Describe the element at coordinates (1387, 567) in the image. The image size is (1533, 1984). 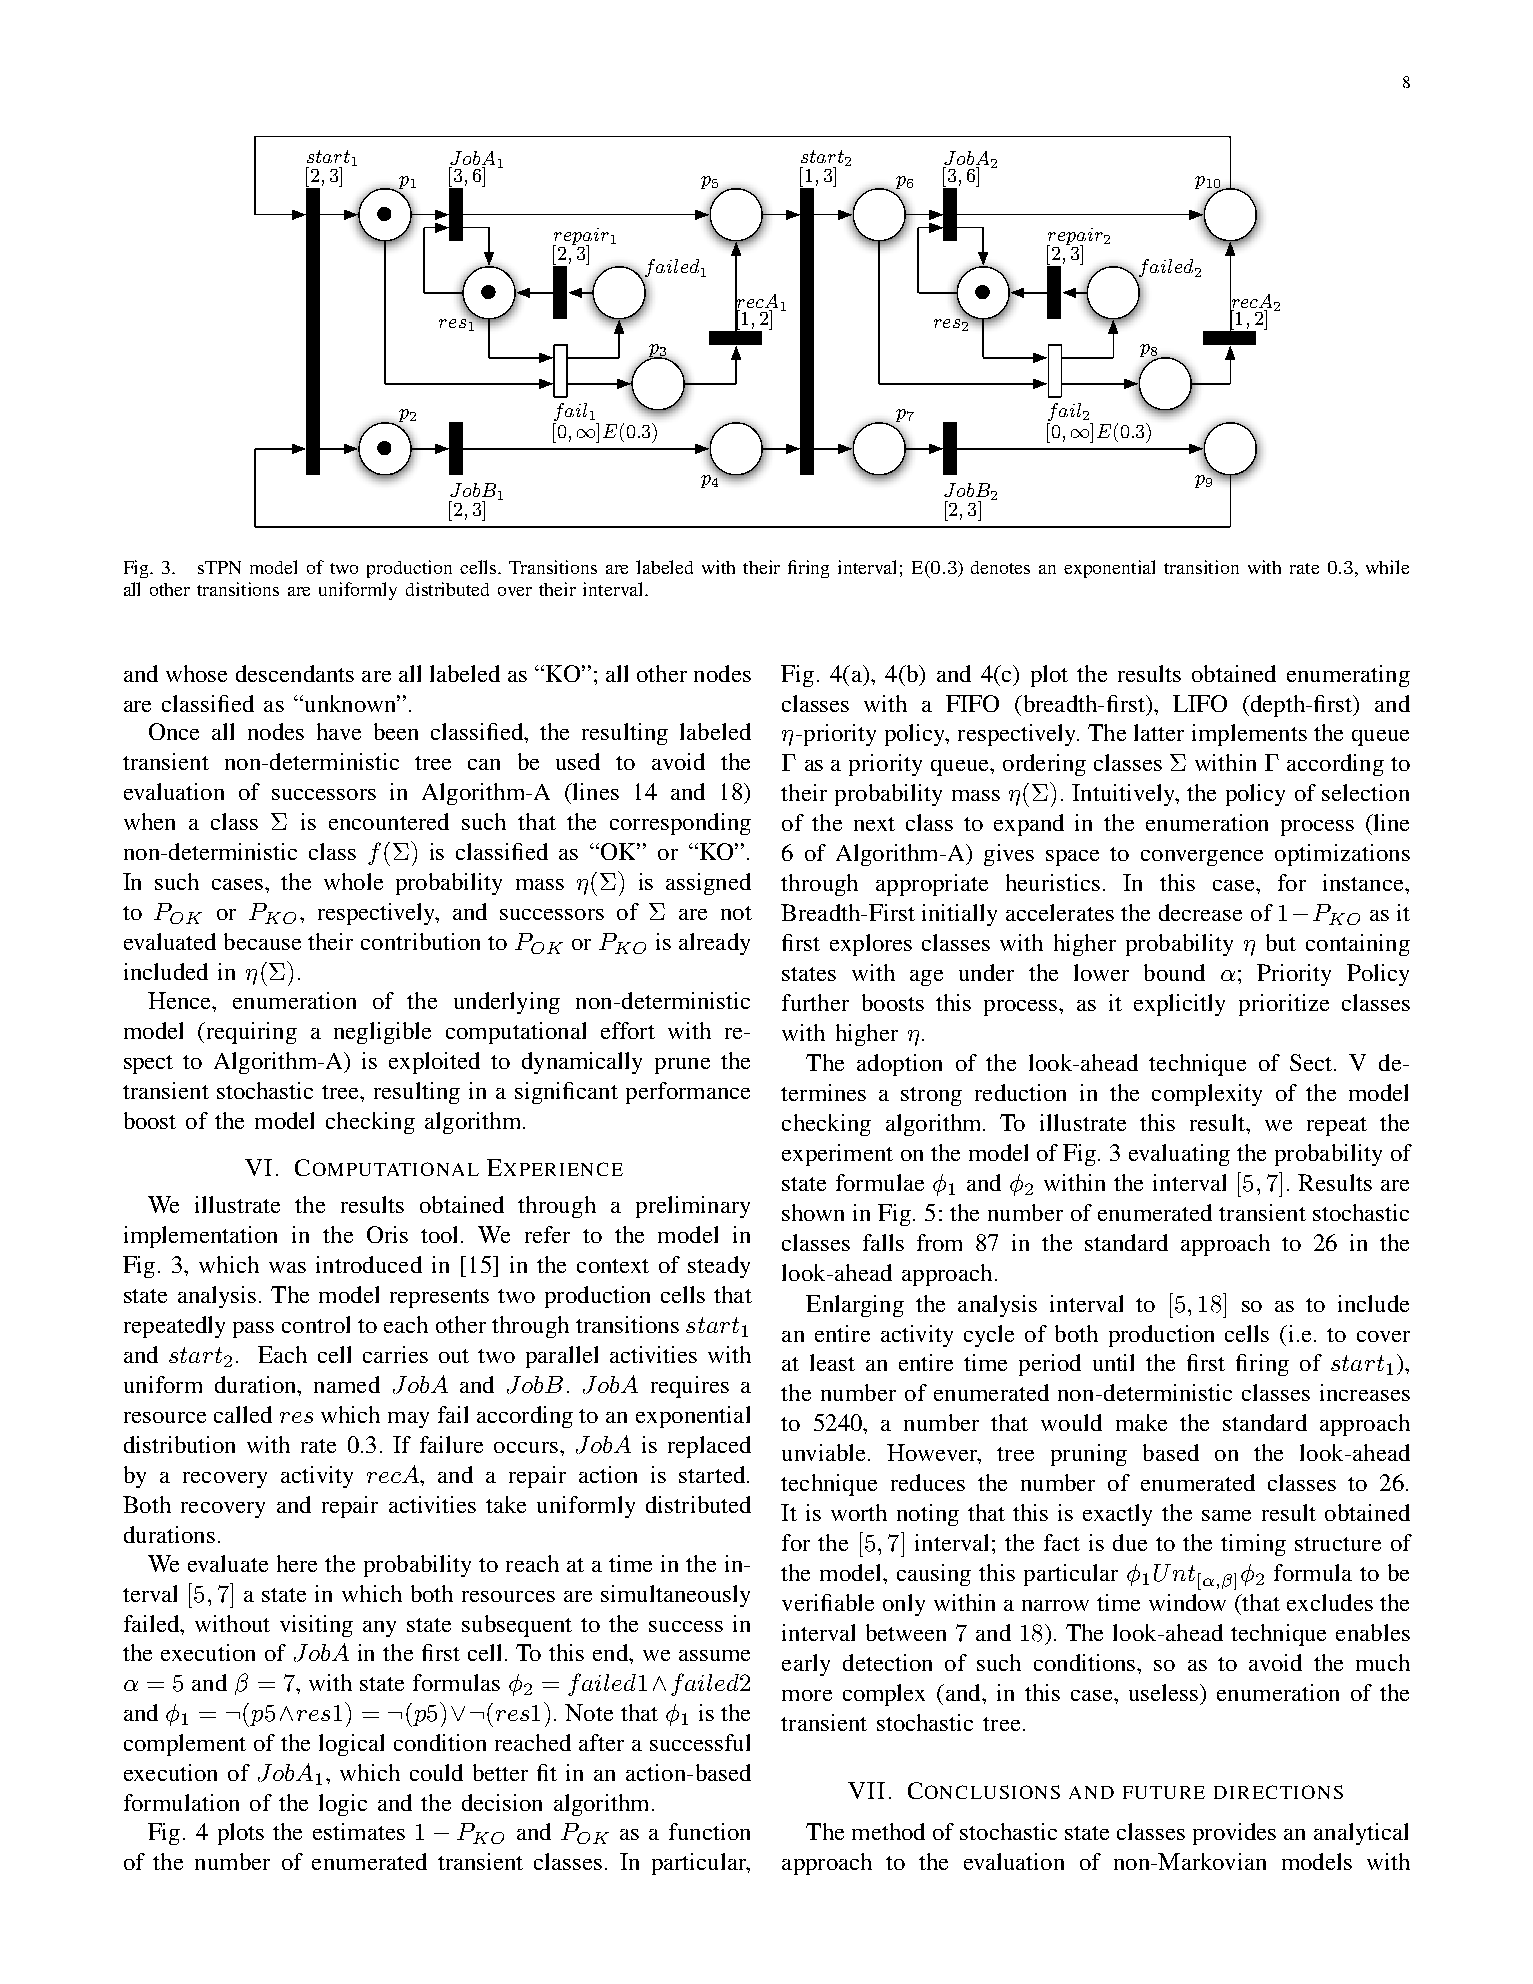
I see `while` at that location.
